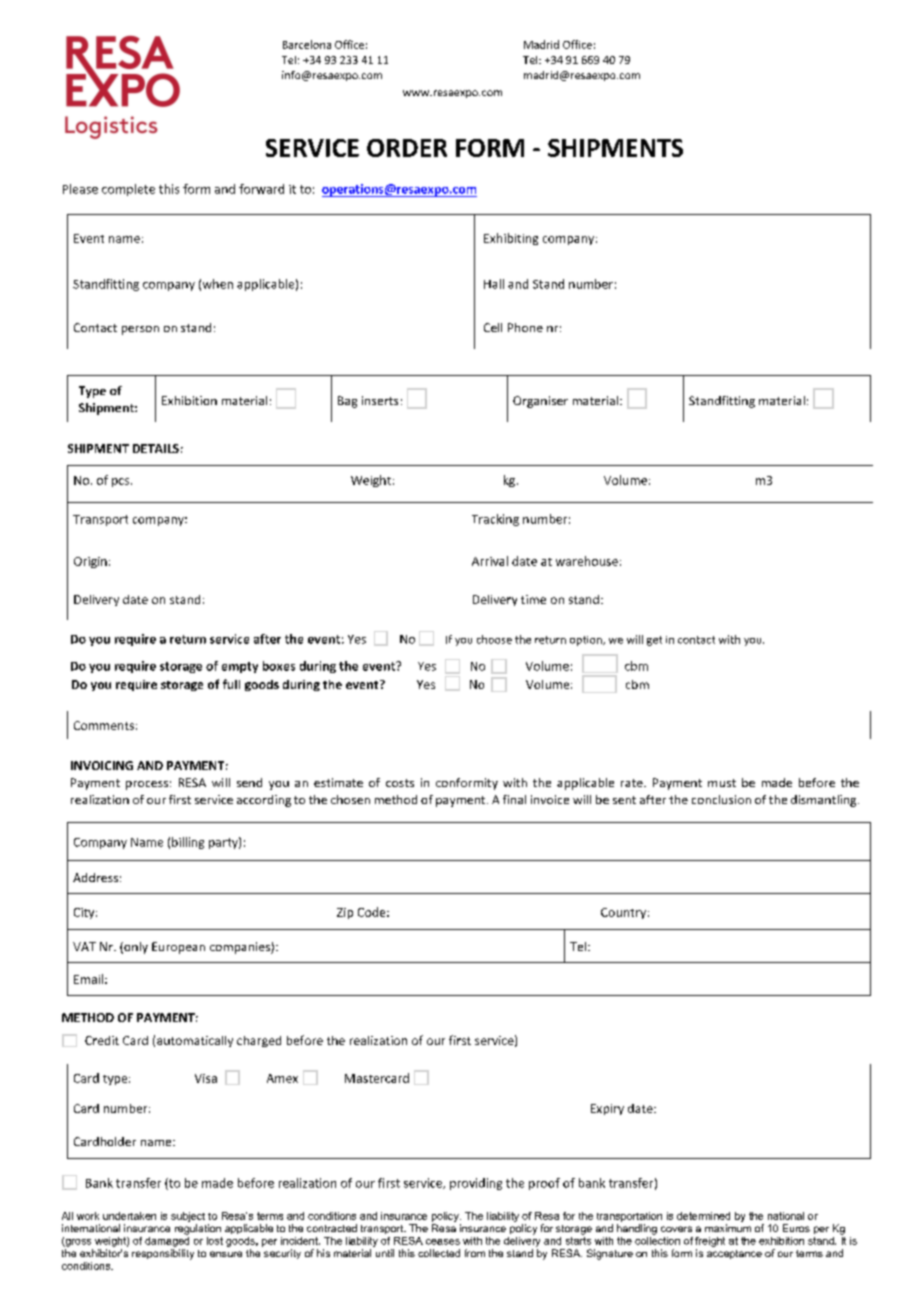 The height and width of the screenshot is (1307, 924). I want to click on ORDER, so click(407, 148).
